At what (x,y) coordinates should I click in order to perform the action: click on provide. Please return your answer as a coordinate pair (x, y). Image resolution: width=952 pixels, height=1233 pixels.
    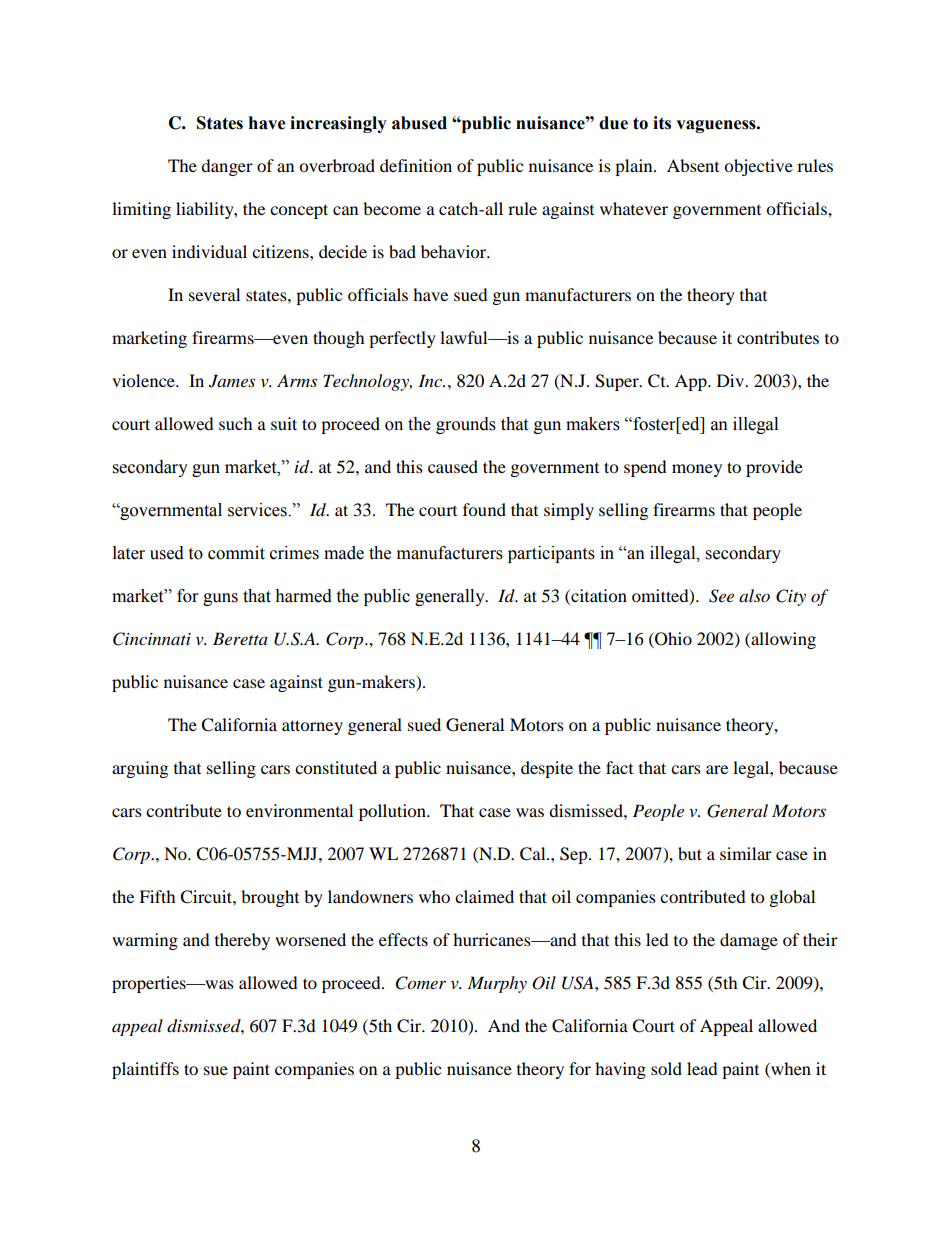
    Looking at the image, I should click on (774, 468).
